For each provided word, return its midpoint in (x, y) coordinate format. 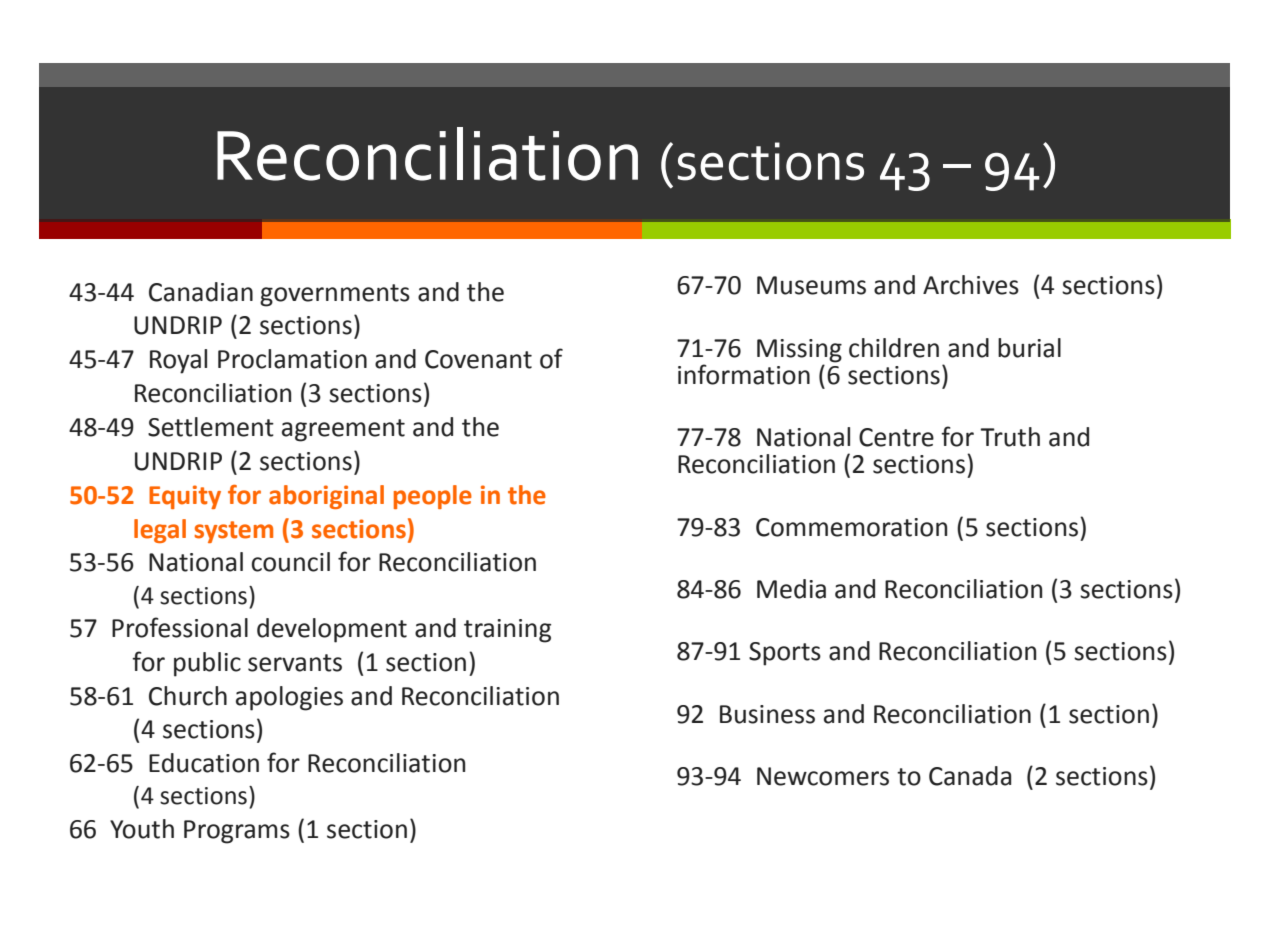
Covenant (478, 359)
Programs (237, 832)
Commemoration (851, 527)
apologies (289, 698)
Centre (896, 437)
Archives (971, 285)
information (744, 374)
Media (791, 589)
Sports (785, 654)
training (507, 631)
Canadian (201, 292)
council (291, 562)
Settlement (211, 427)
